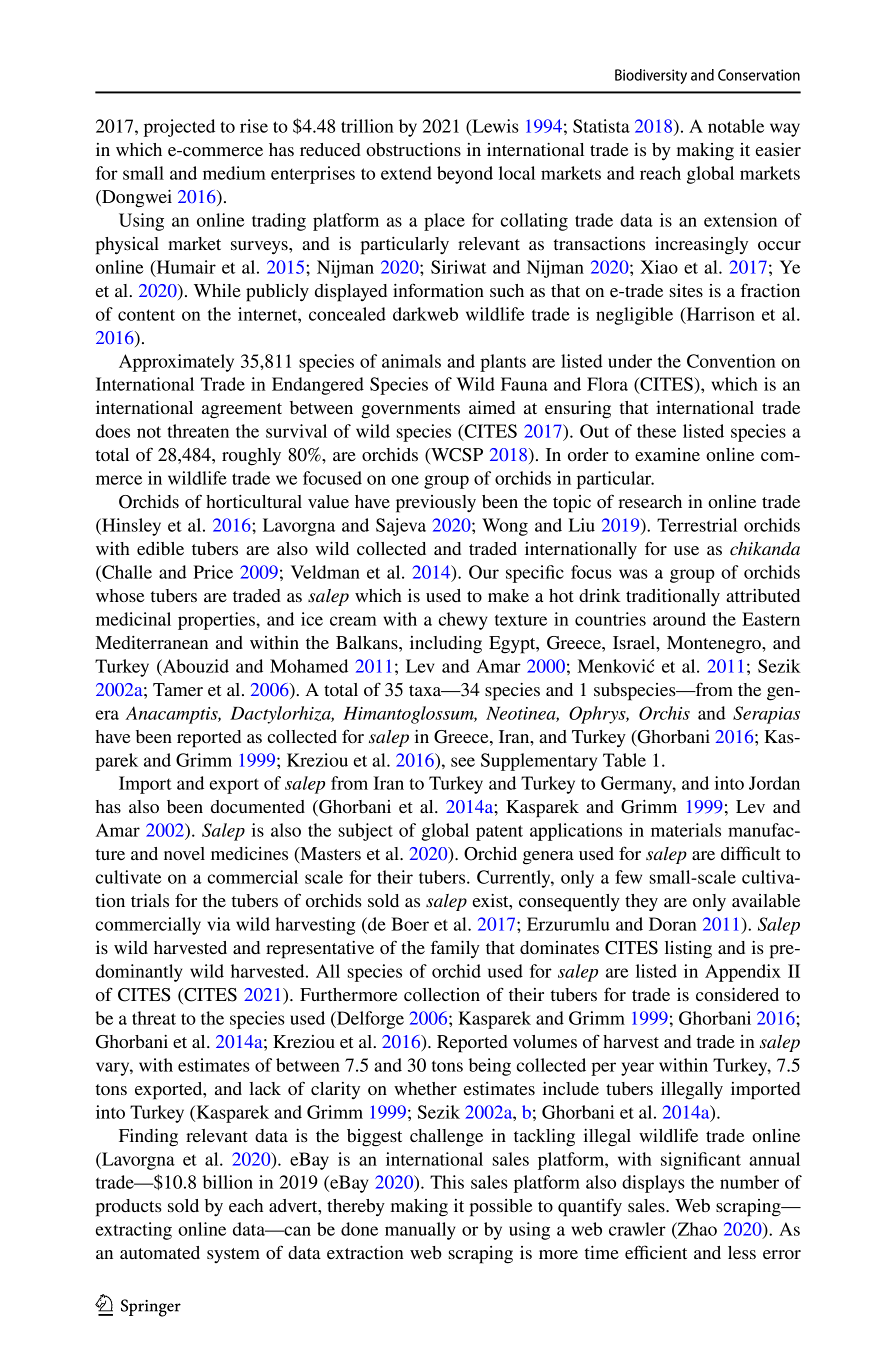 Image resolution: width=896 pixels, height=1359 pixels. I want to click on Lewis, so click(494, 127).
